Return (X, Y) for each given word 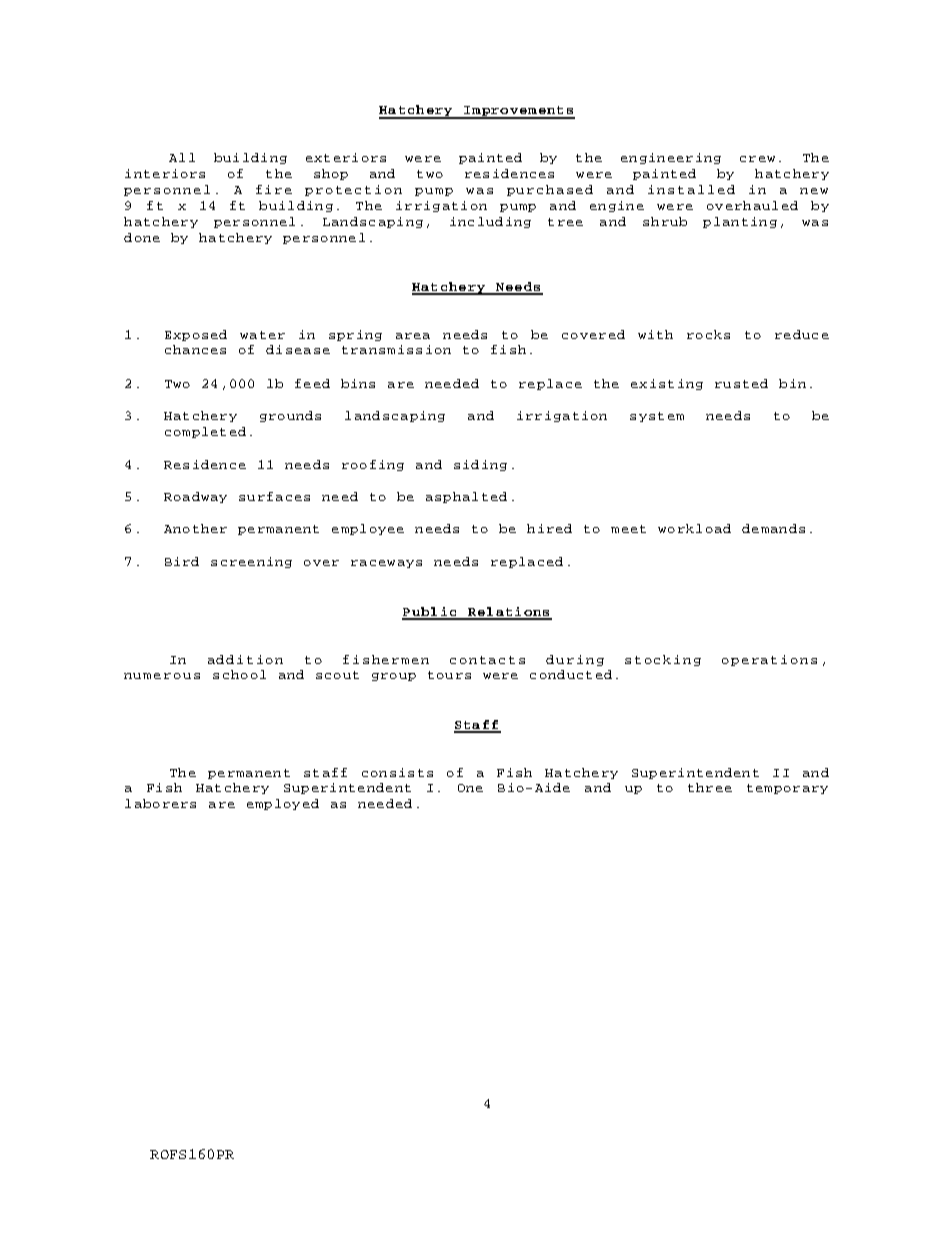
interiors (165, 173)
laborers (160, 803)
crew (757, 159)
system (657, 417)
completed (205, 432)
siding (480, 465)
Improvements (518, 112)
